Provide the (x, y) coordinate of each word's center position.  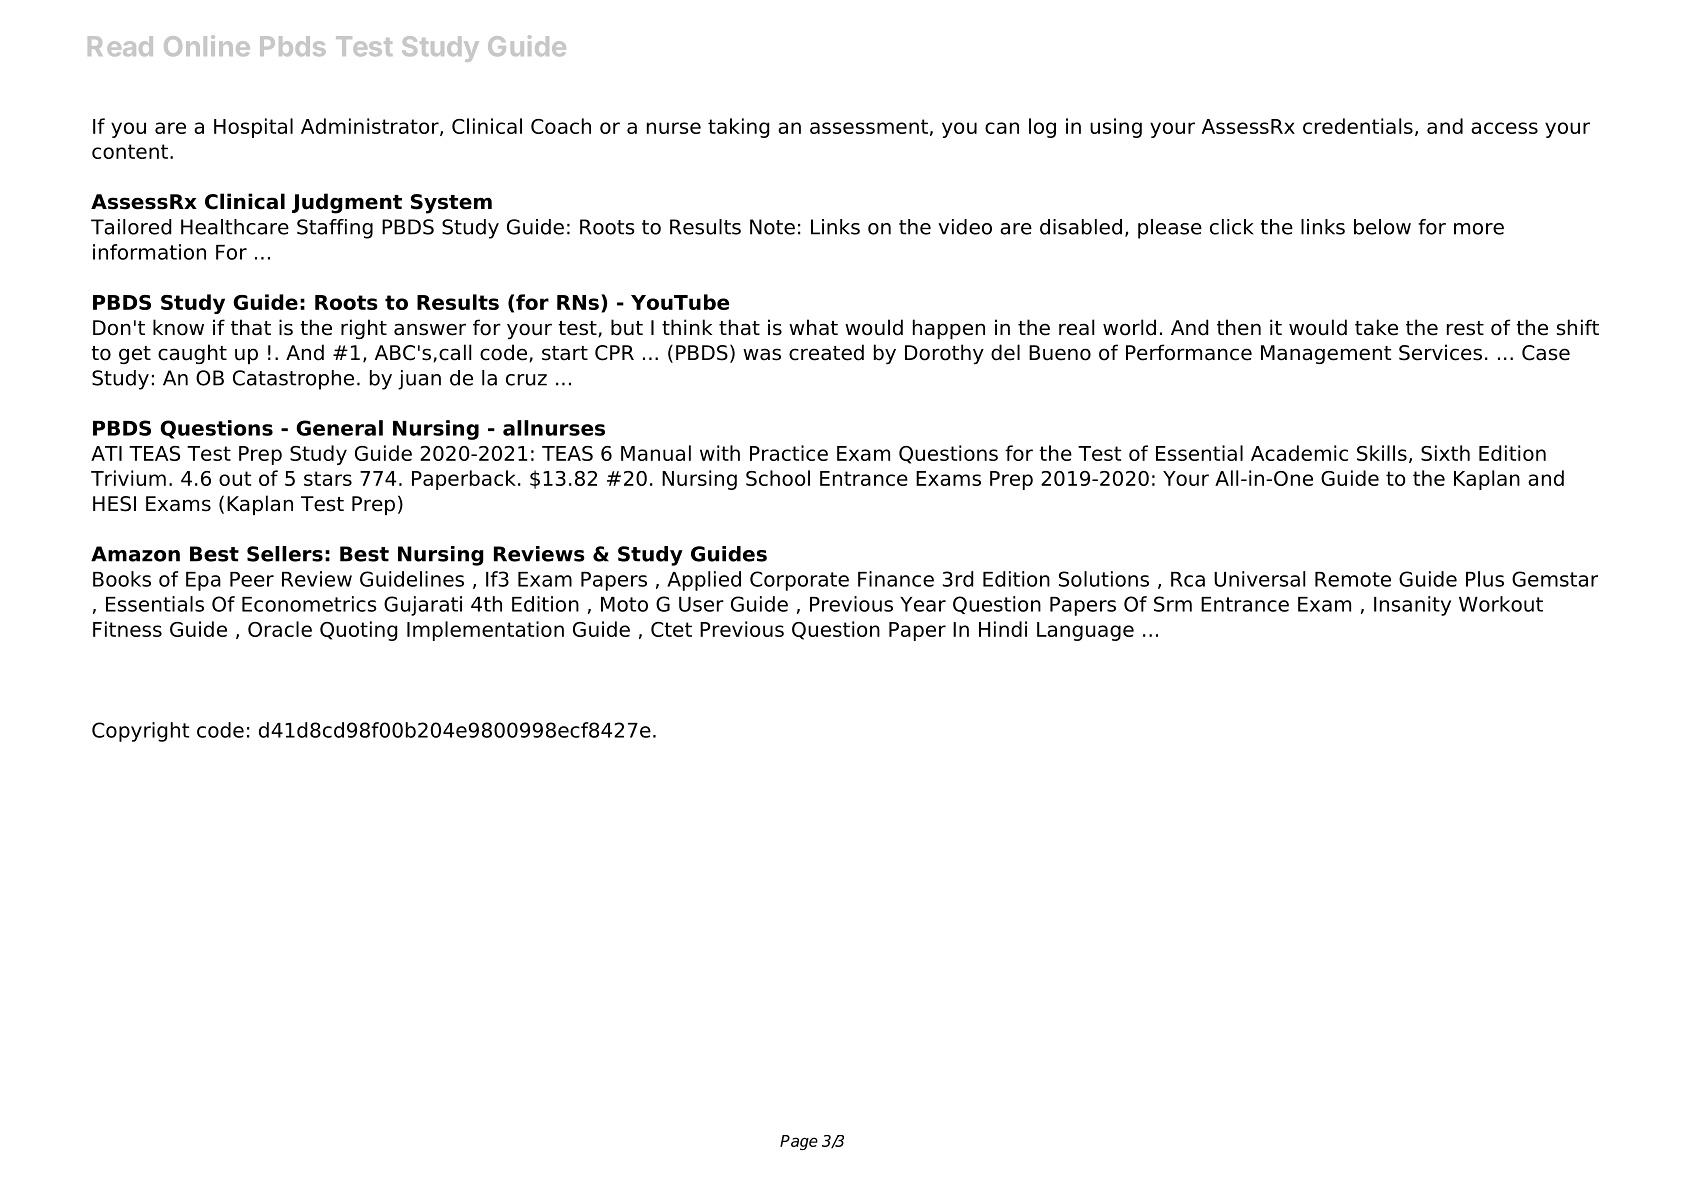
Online (207, 45)
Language (1085, 631)
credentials (1358, 126)
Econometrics (309, 604)
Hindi (1003, 629)
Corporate (799, 581)
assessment (869, 126)
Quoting (359, 631)
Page (799, 1142)
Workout (1501, 604)
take (1376, 327)
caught (192, 354)
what (813, 327)
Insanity (1412, 606)
